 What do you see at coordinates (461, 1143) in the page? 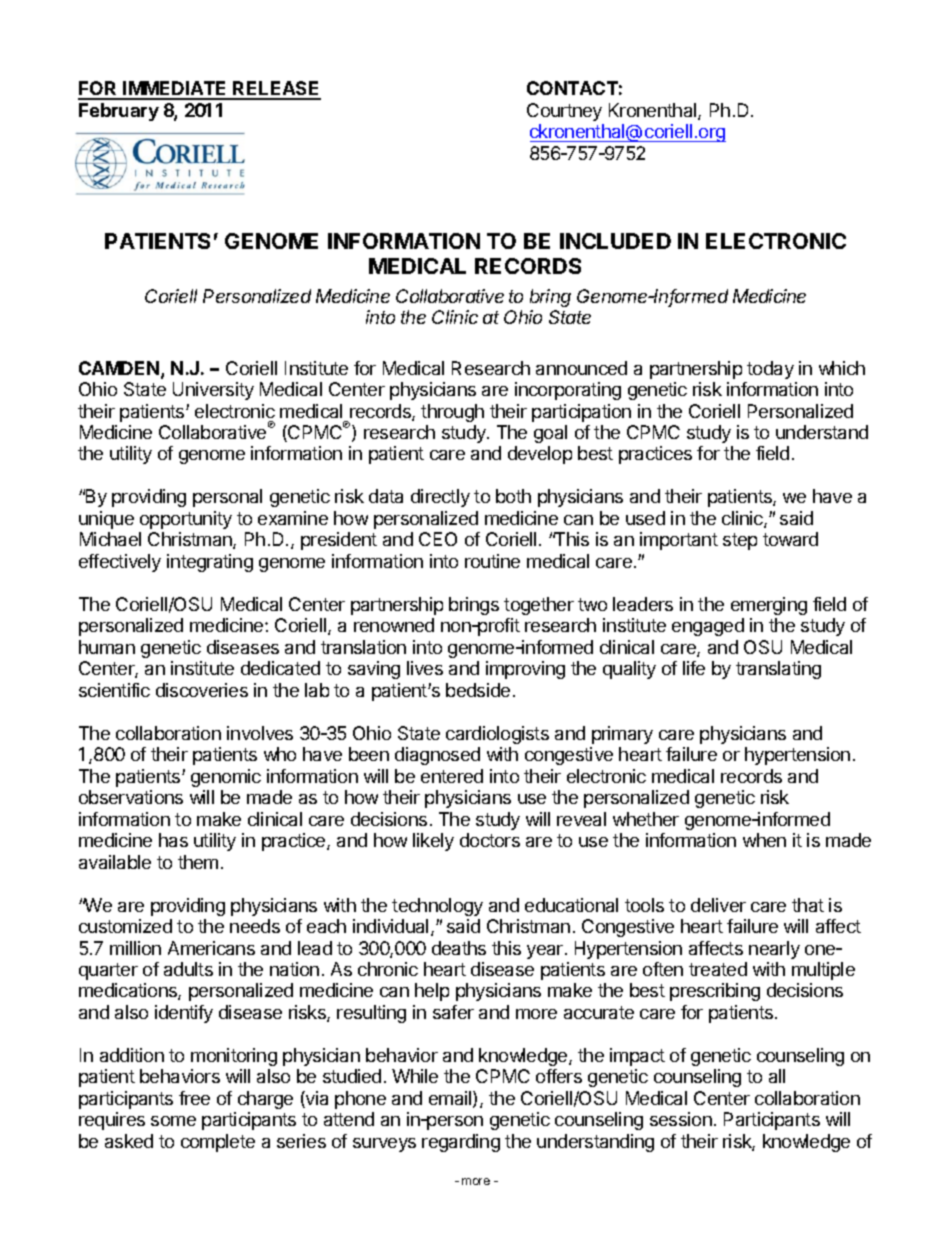
I see `regarding` at bounding box center [461, 1143].
